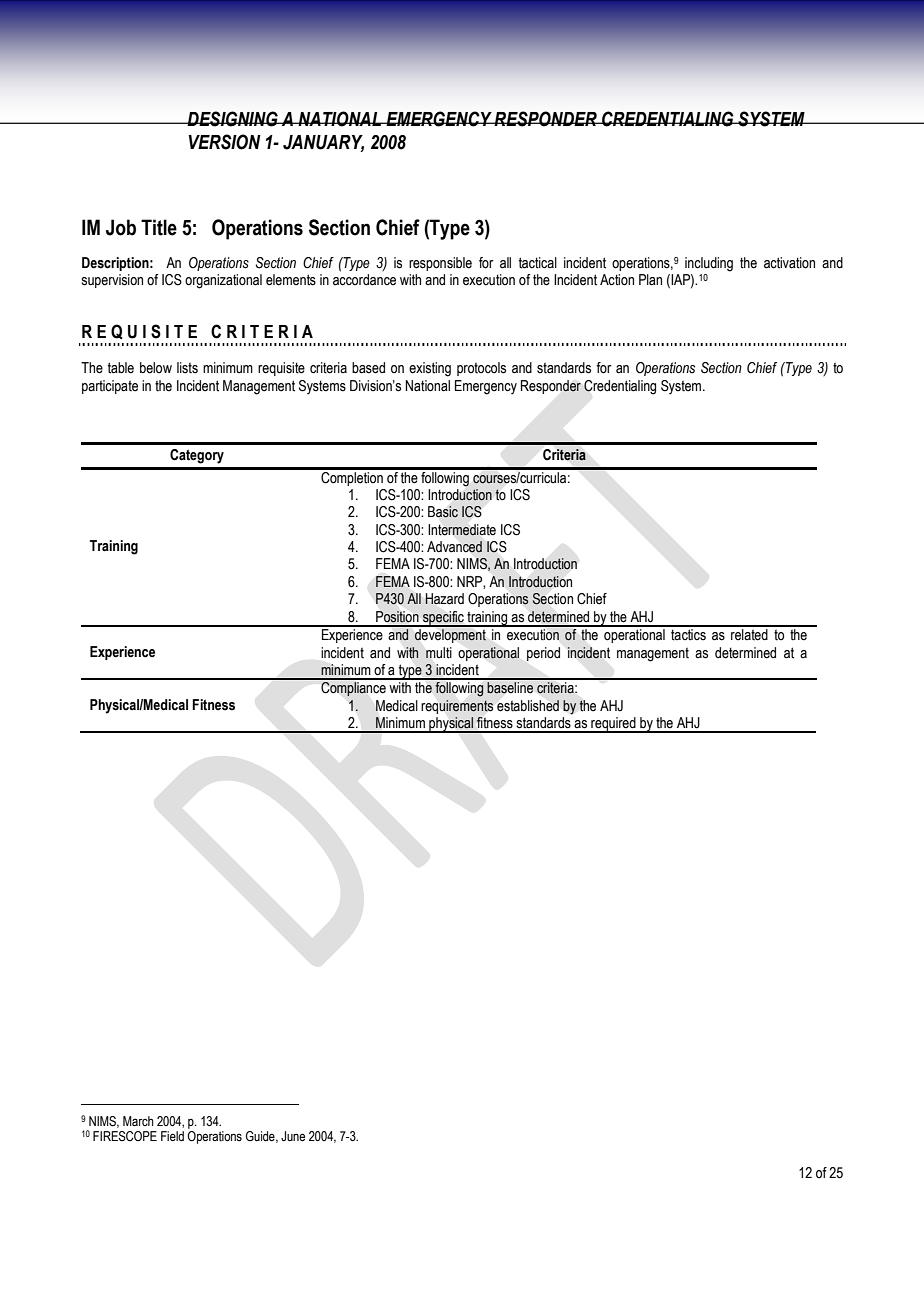 This image has height=1308, width=924. I want to click on June, so click(293, 1136).
